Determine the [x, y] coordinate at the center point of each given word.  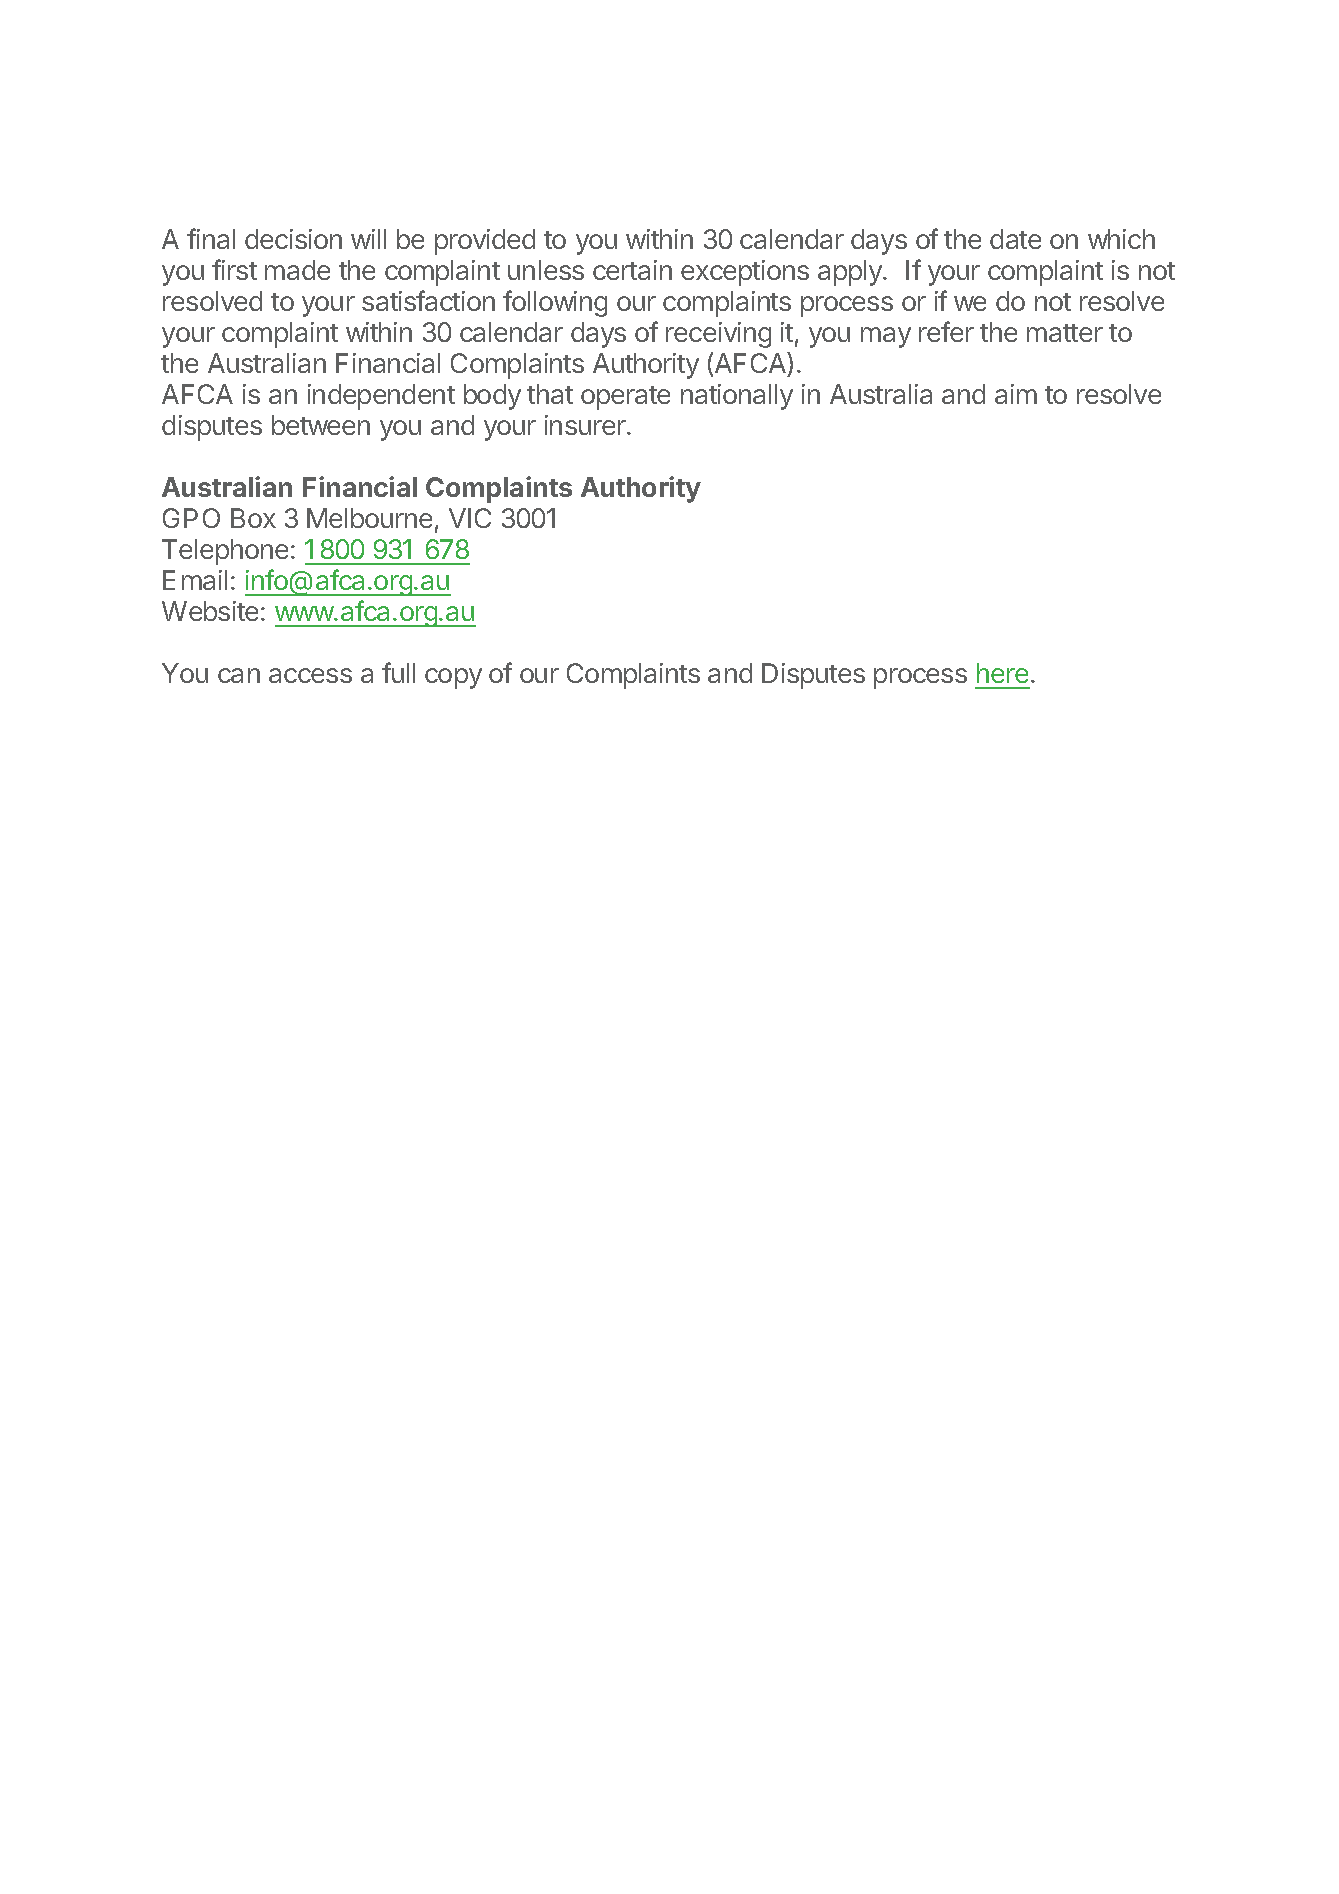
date [1015, 239]
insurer [586, 425]
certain [632, 270]
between [321, 425]
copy [453, 678]
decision [293, 239]
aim [1016, 394]
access [310, 675]
